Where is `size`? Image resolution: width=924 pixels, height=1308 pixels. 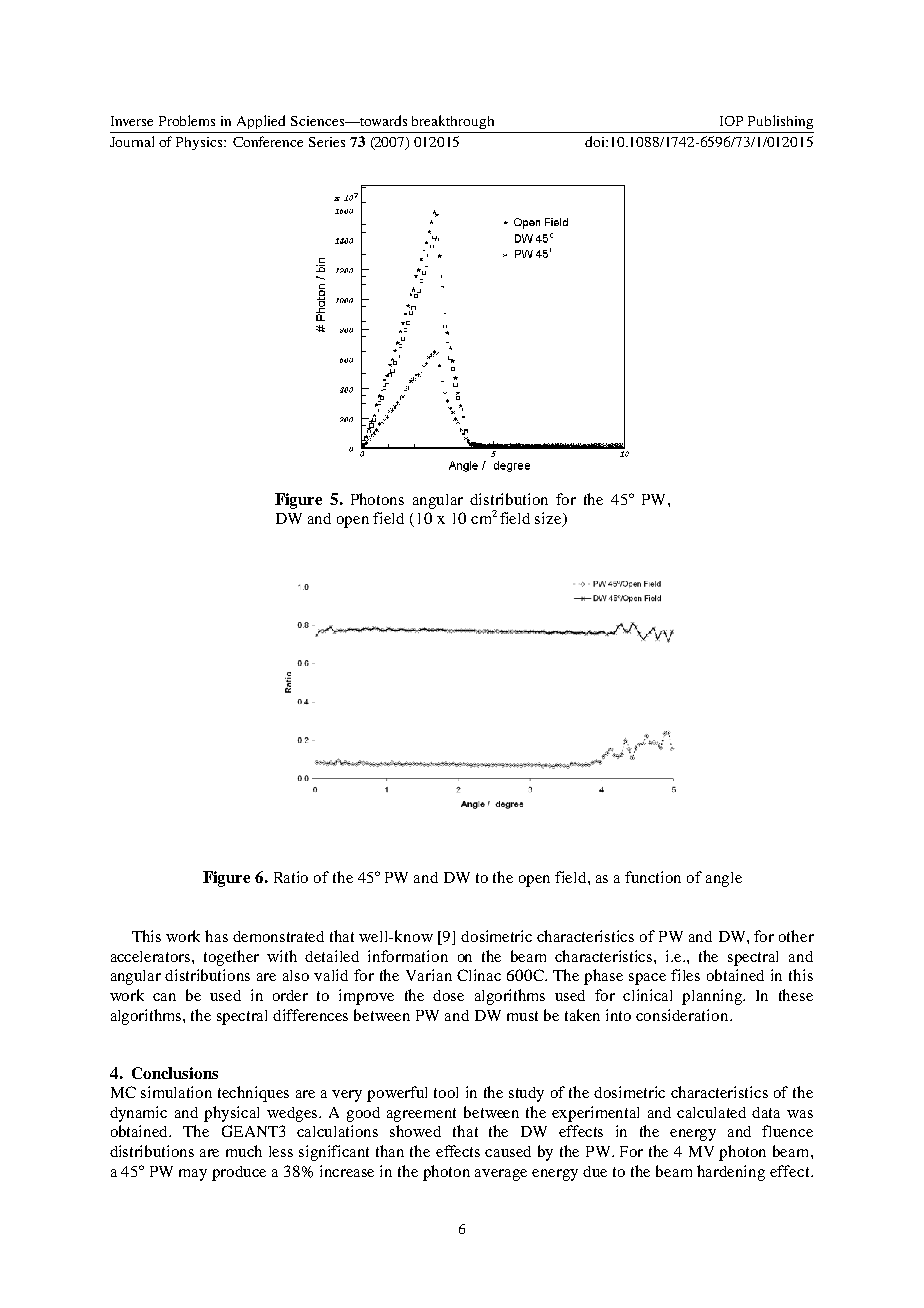 size is located at coordinates (549, 519).
